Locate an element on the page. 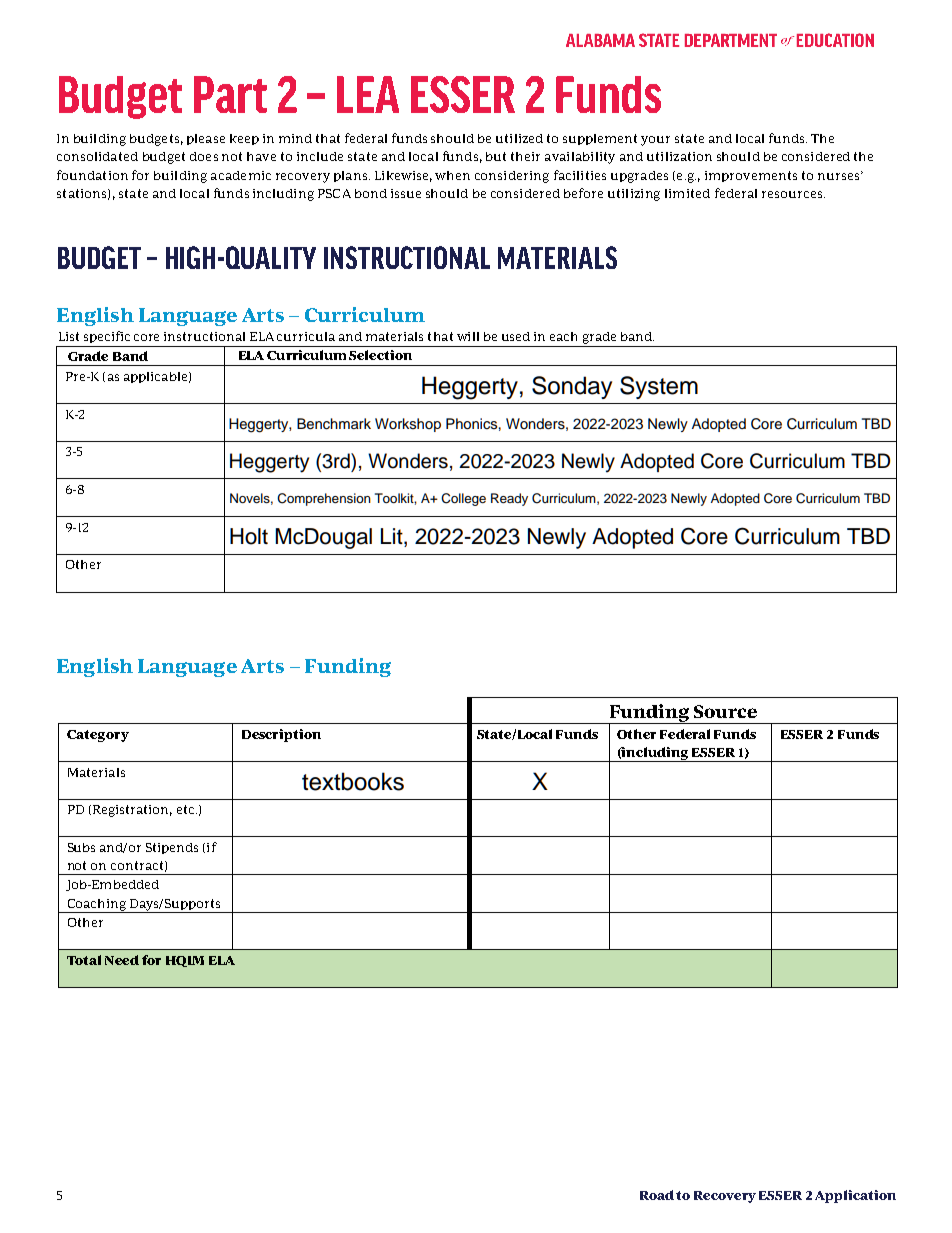 Image resolution: width=952 pixels, height=1233 pixels. Coaching is located at coordinates (97, 906).
